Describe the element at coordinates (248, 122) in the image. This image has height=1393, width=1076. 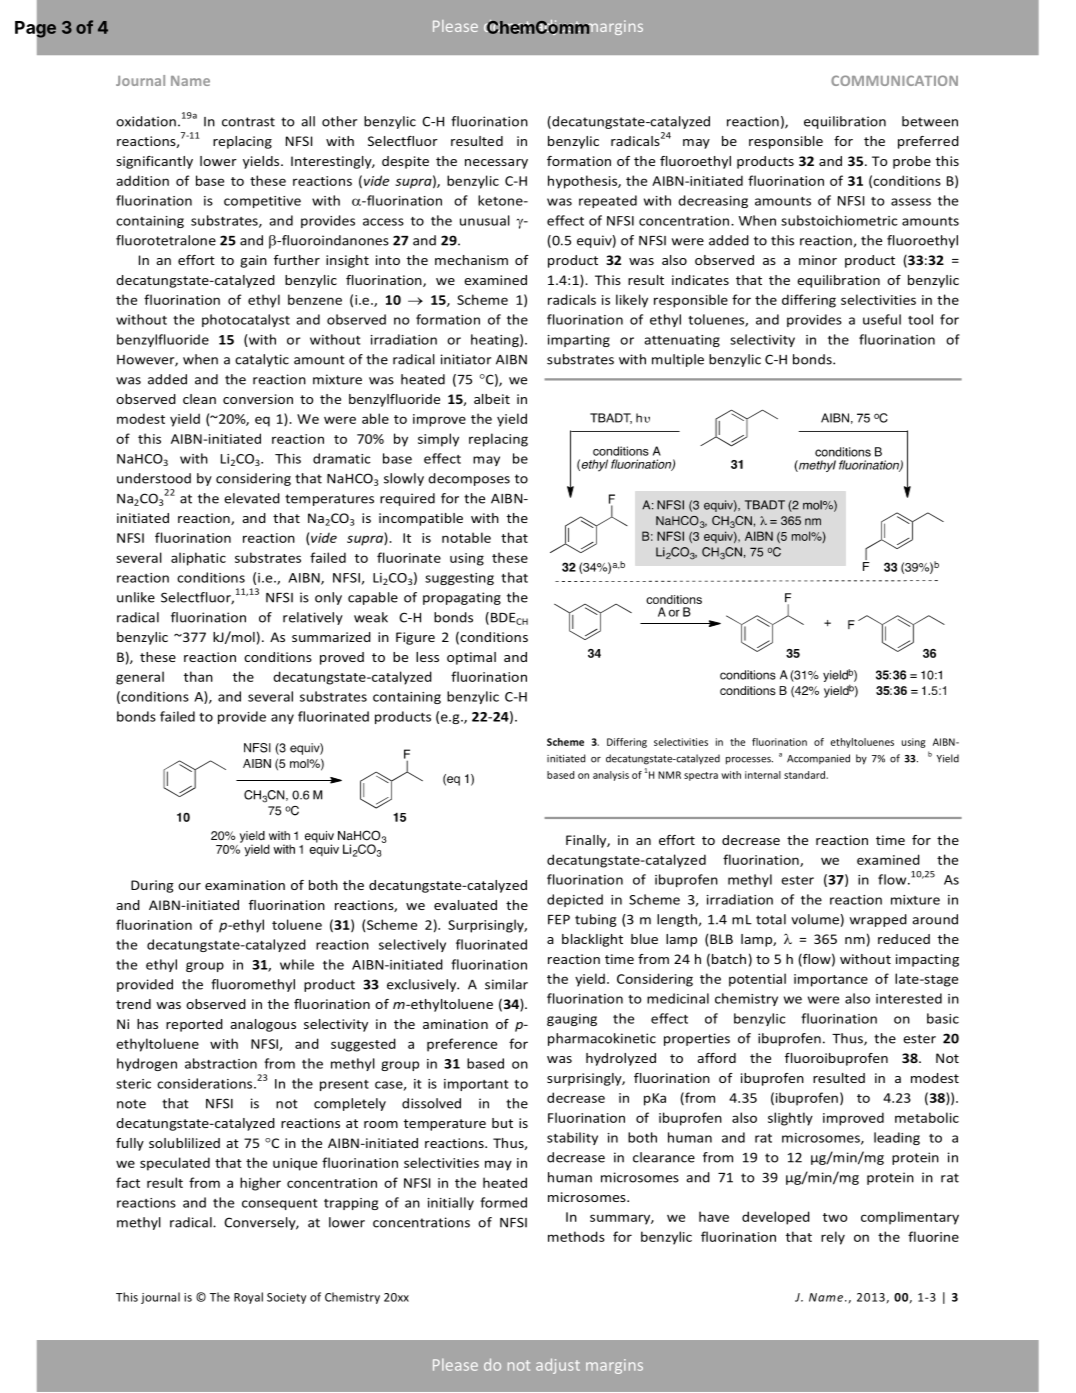
I see `contrast` at that location.
